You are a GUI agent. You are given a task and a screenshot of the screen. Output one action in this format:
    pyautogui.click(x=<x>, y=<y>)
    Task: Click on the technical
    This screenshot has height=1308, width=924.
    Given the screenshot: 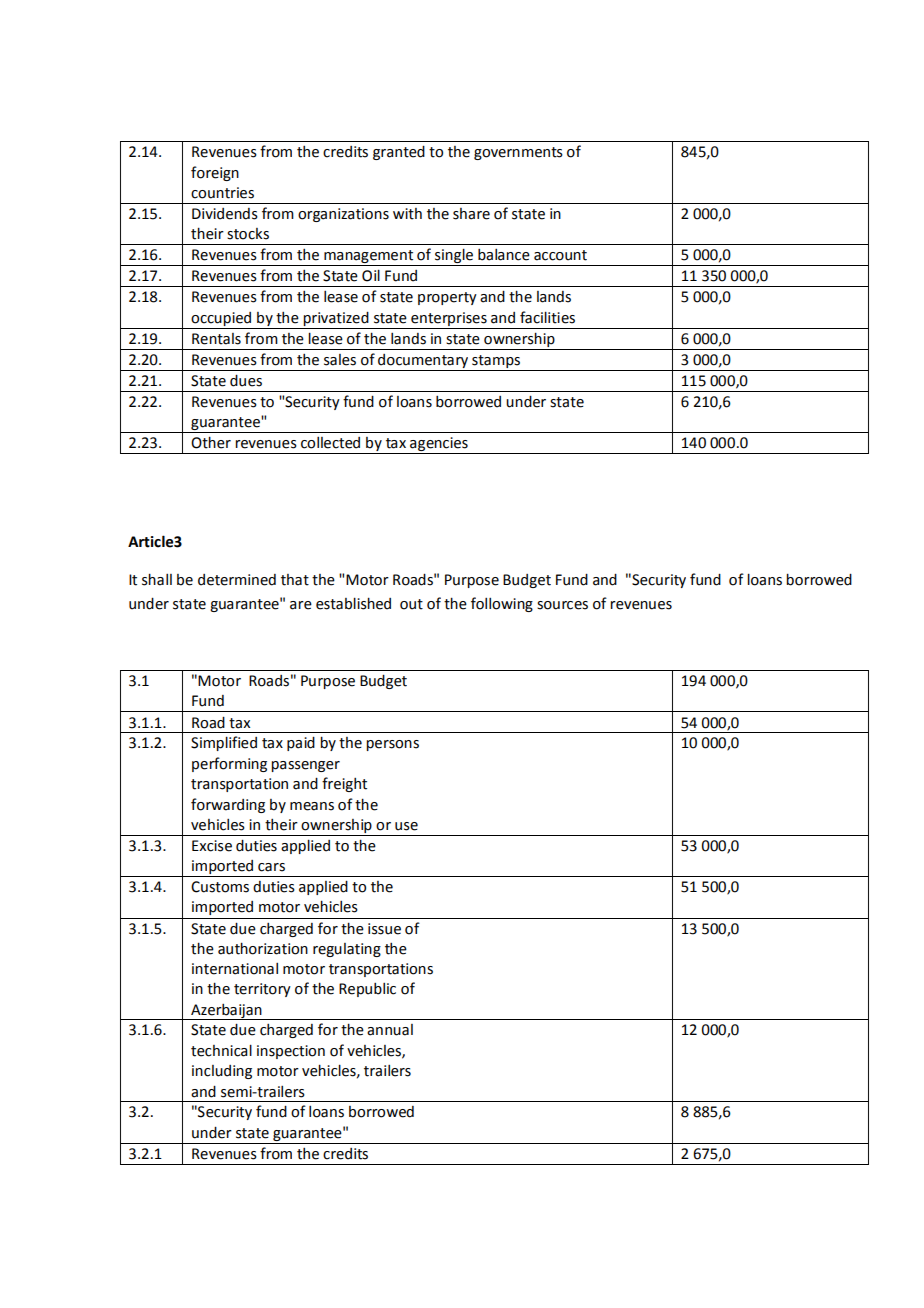 What is the action you would take?
    pyautogui.click(x=221, y=1050)
